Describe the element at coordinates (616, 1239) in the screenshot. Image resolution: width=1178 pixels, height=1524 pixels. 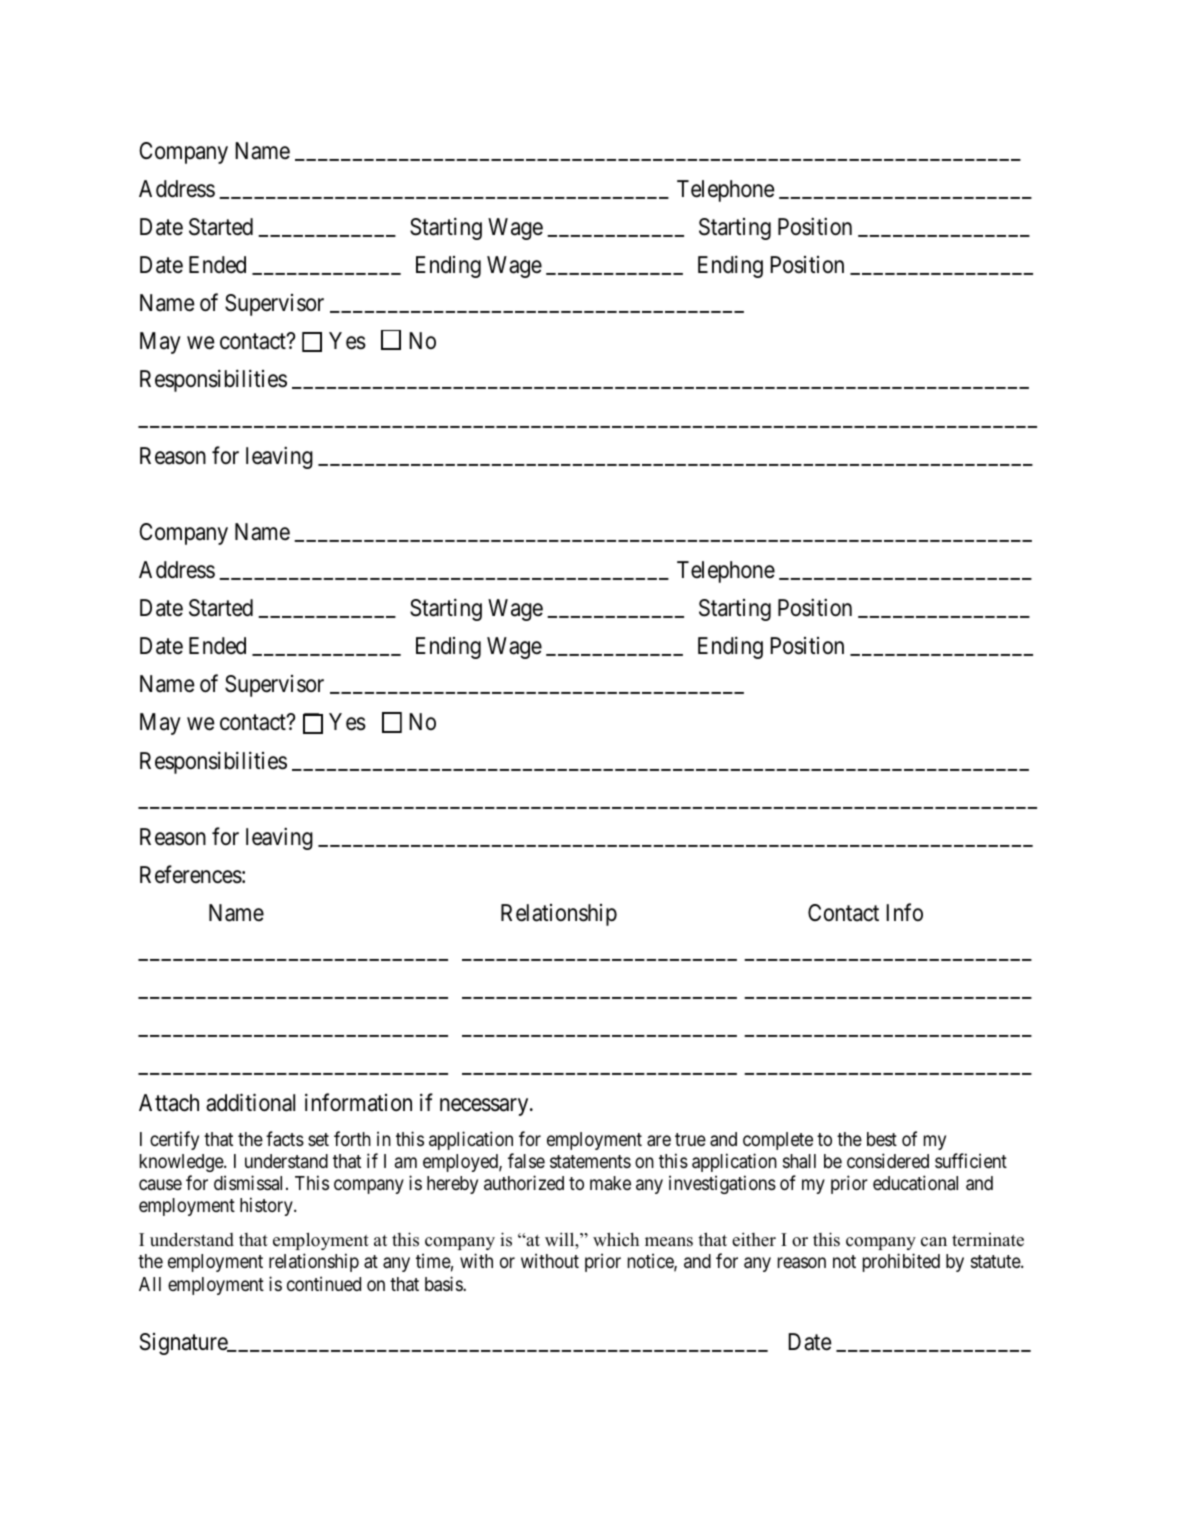
I see `which` at that location.
